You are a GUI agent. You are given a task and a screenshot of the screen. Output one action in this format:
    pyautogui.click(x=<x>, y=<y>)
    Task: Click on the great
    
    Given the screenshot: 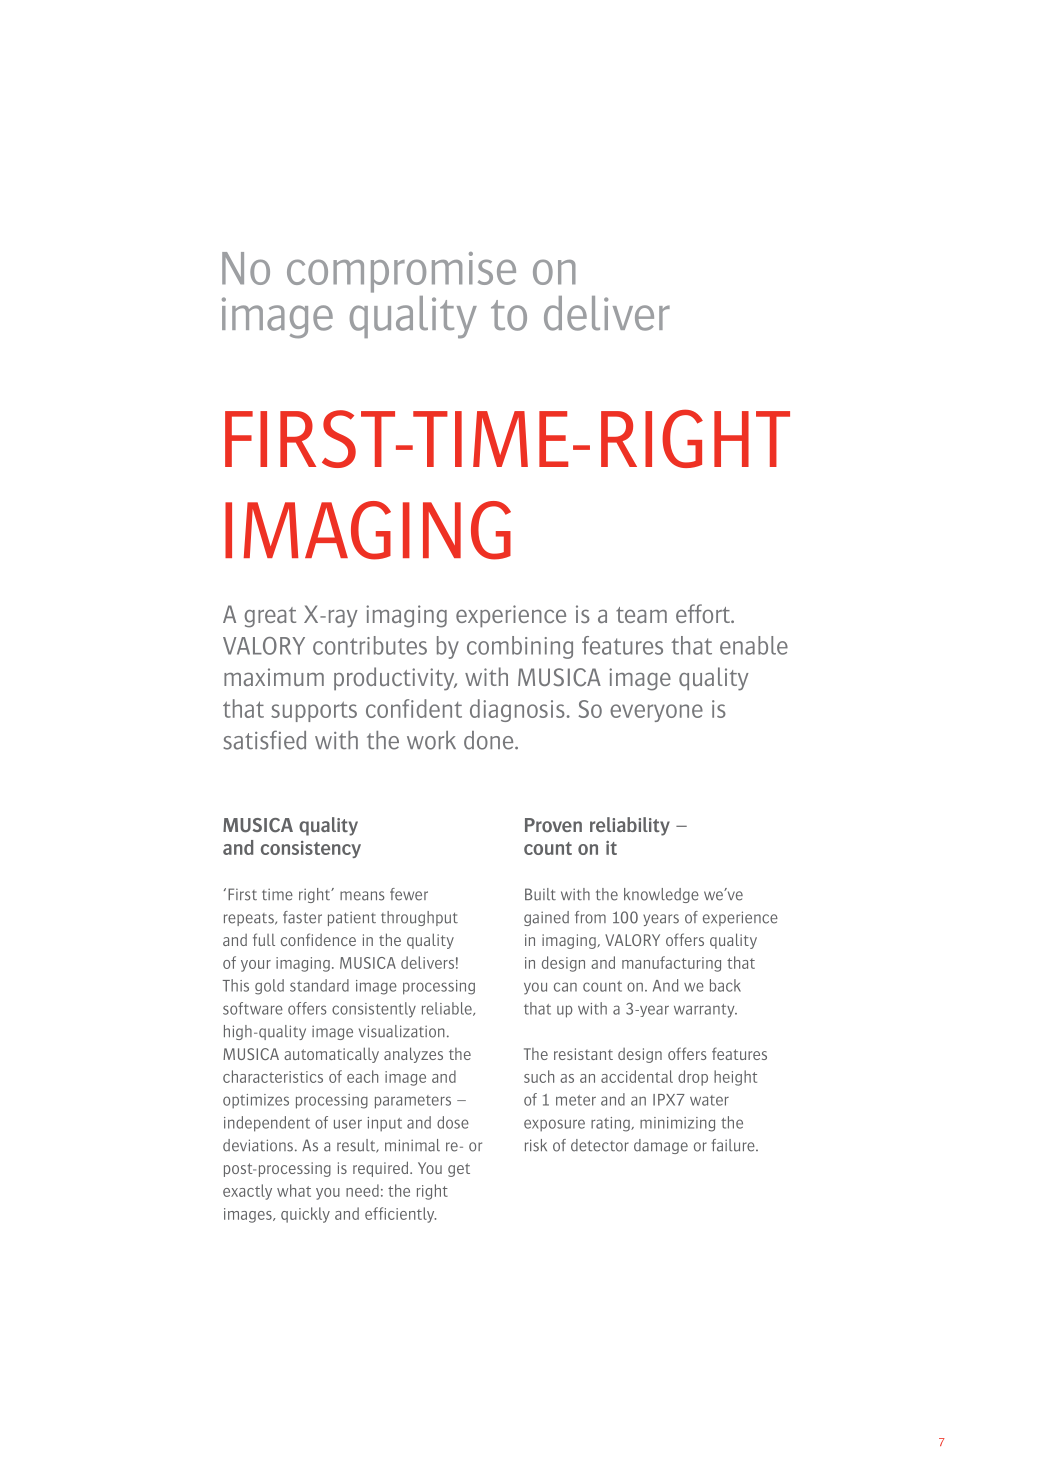 What is the action you would take?
    pyautogui.click(x=270, y=617)
